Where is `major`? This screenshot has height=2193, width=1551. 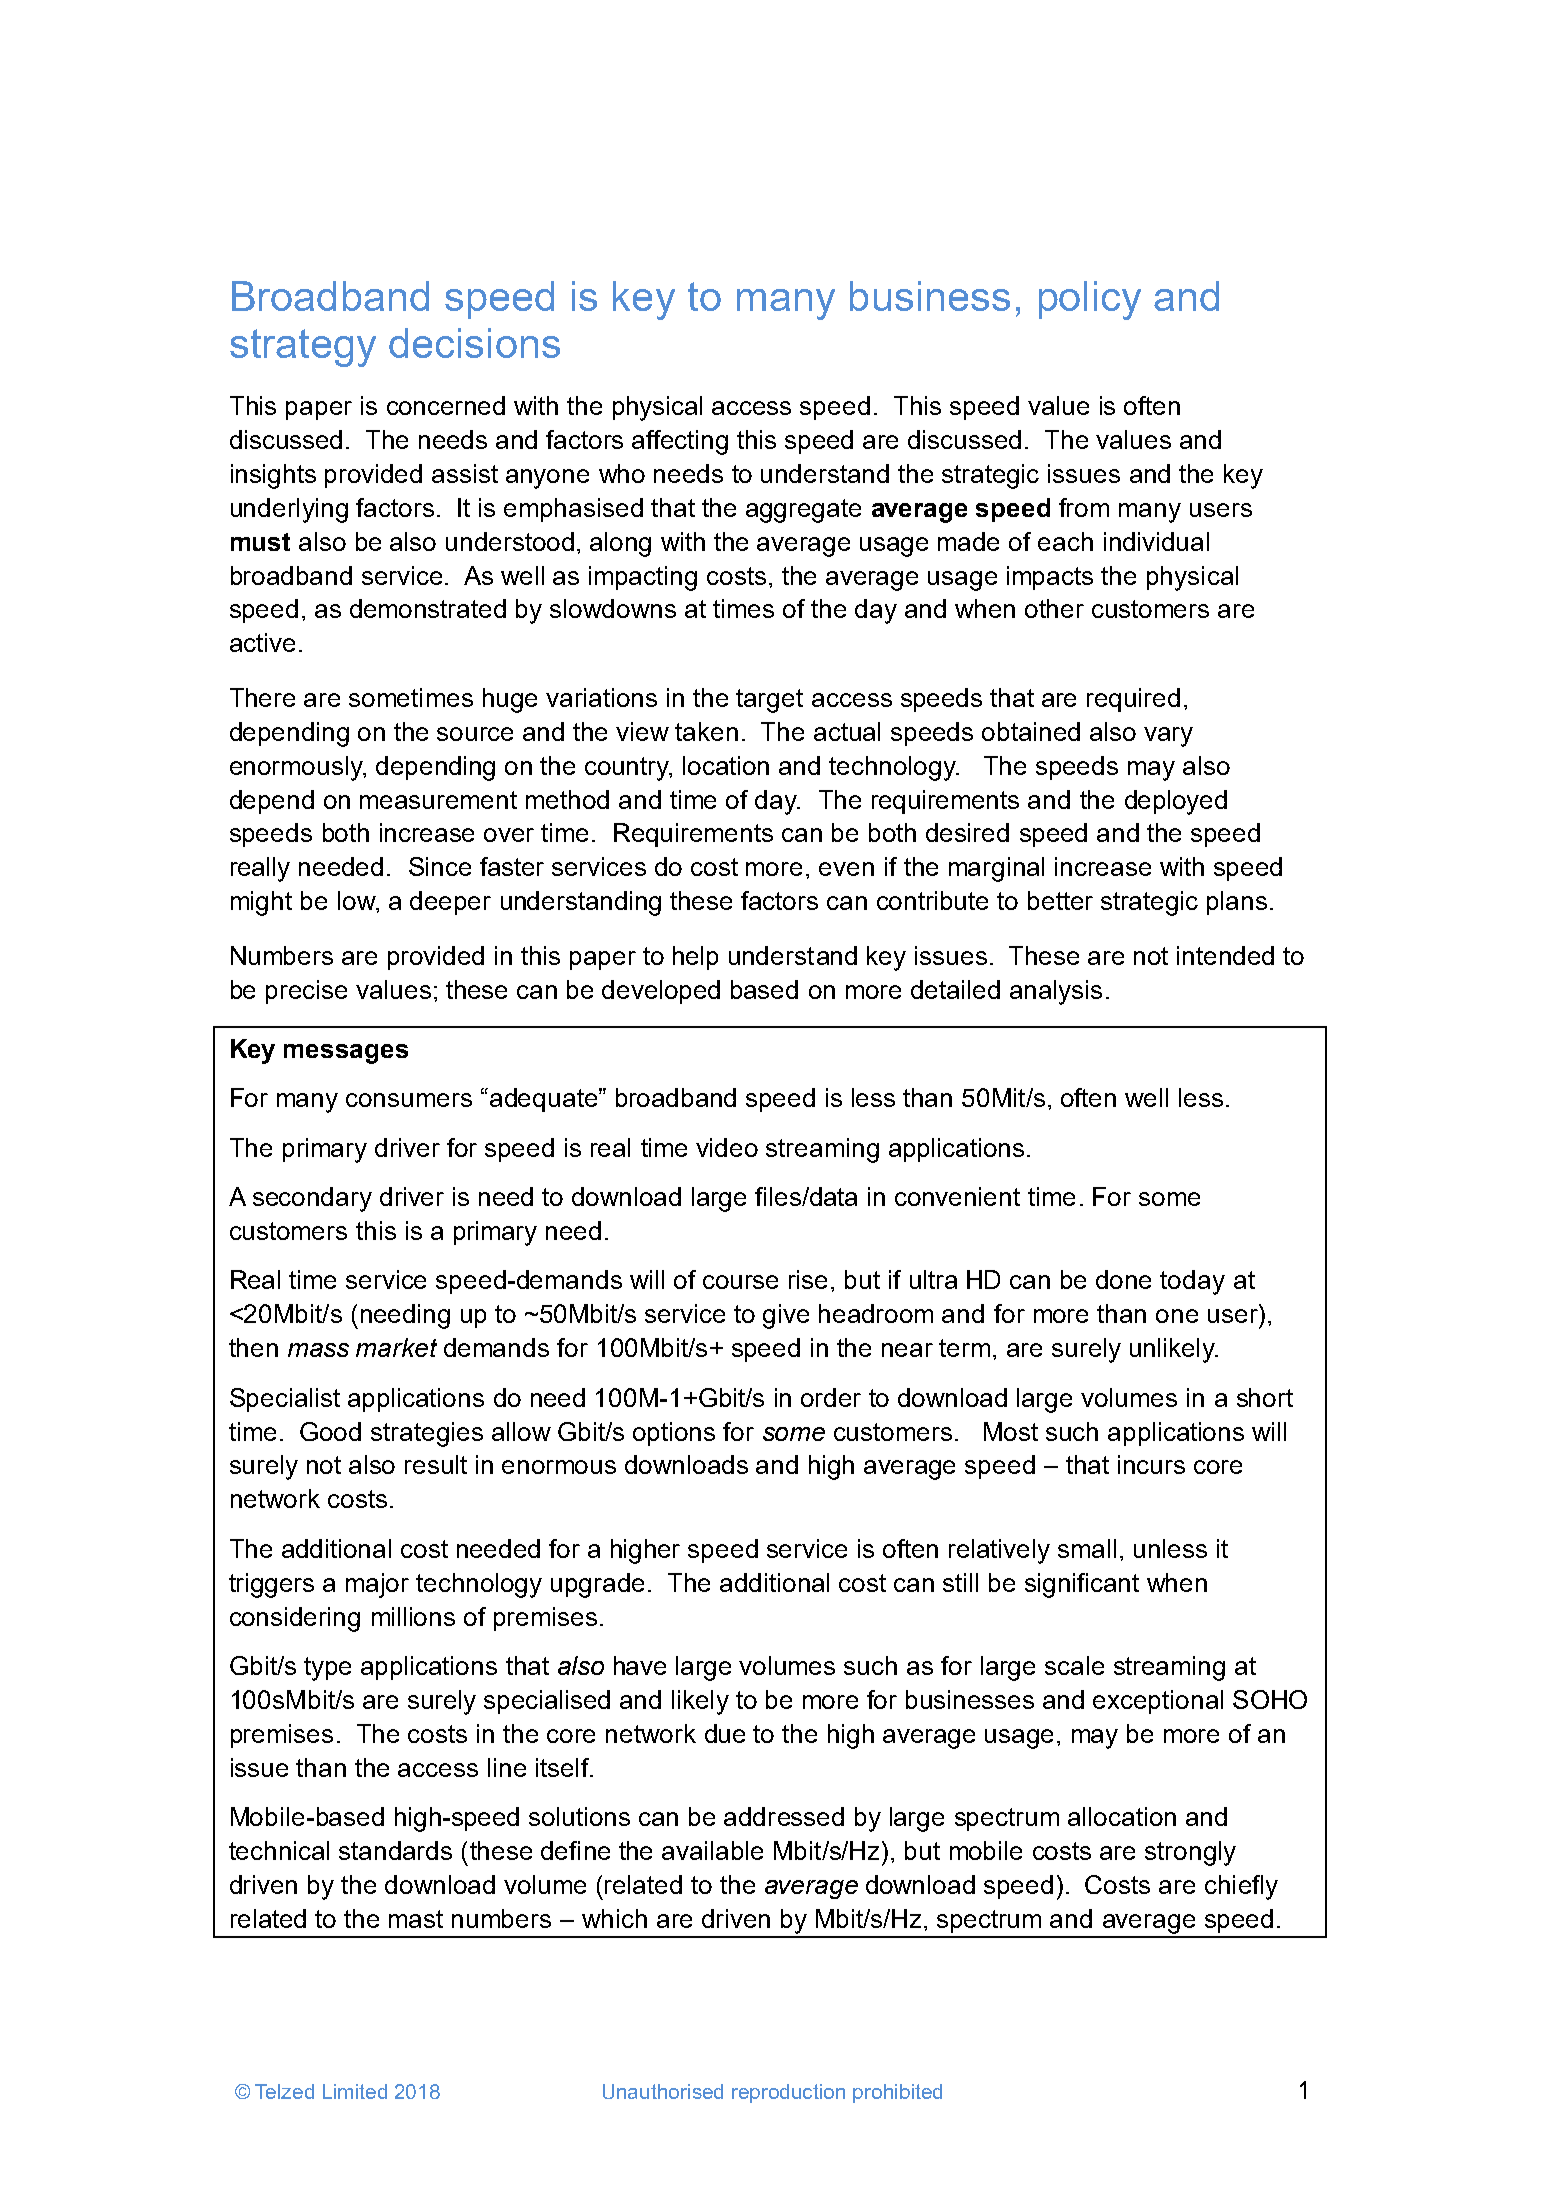
major is located at coordinates (377, 1585).
